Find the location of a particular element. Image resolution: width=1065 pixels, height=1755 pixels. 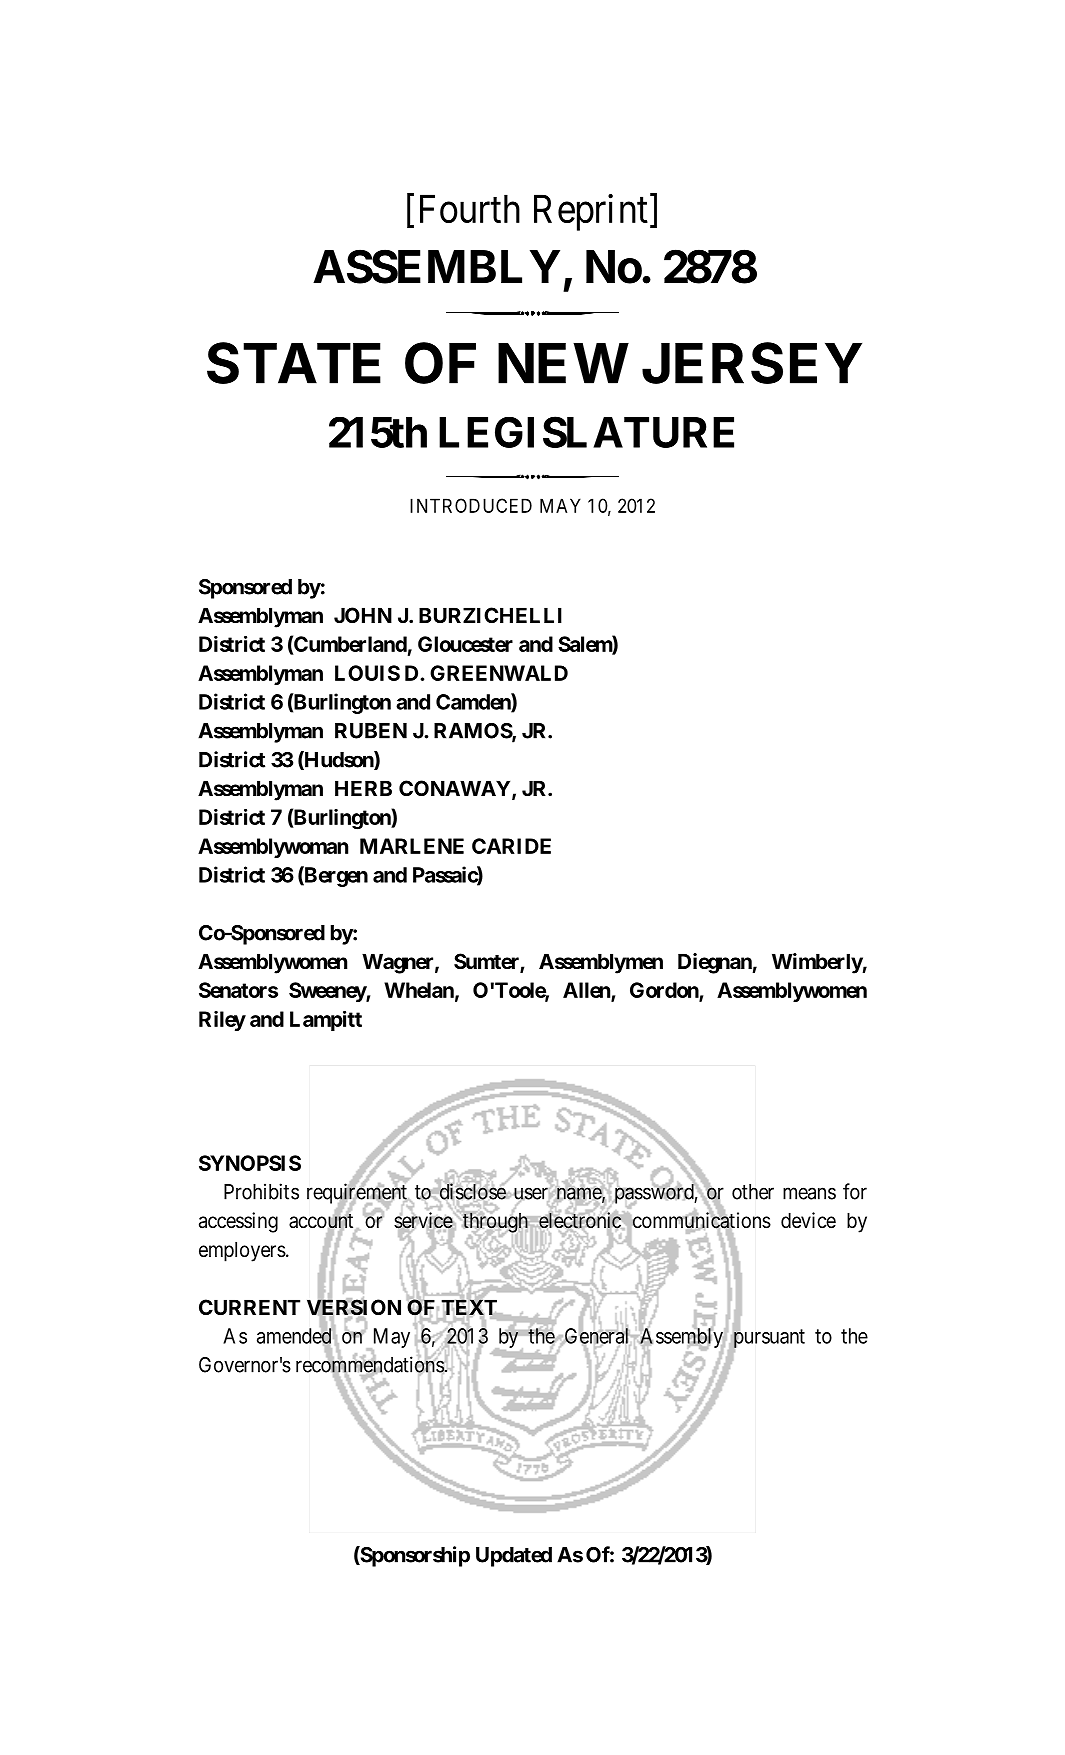

JERSEY is located at coordinates (752, 363).
